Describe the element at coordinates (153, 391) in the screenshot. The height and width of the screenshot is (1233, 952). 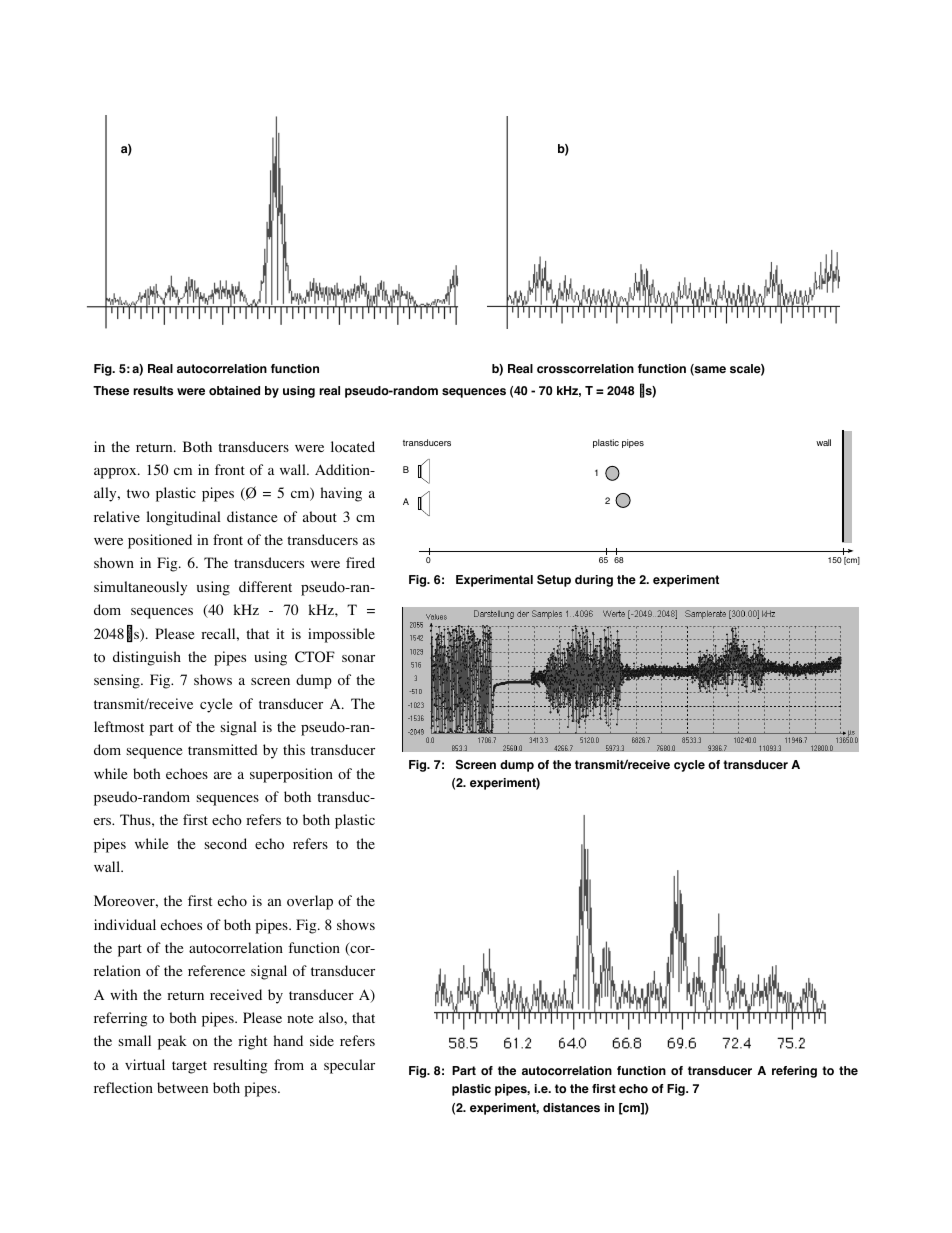
I see `results` at that location.
